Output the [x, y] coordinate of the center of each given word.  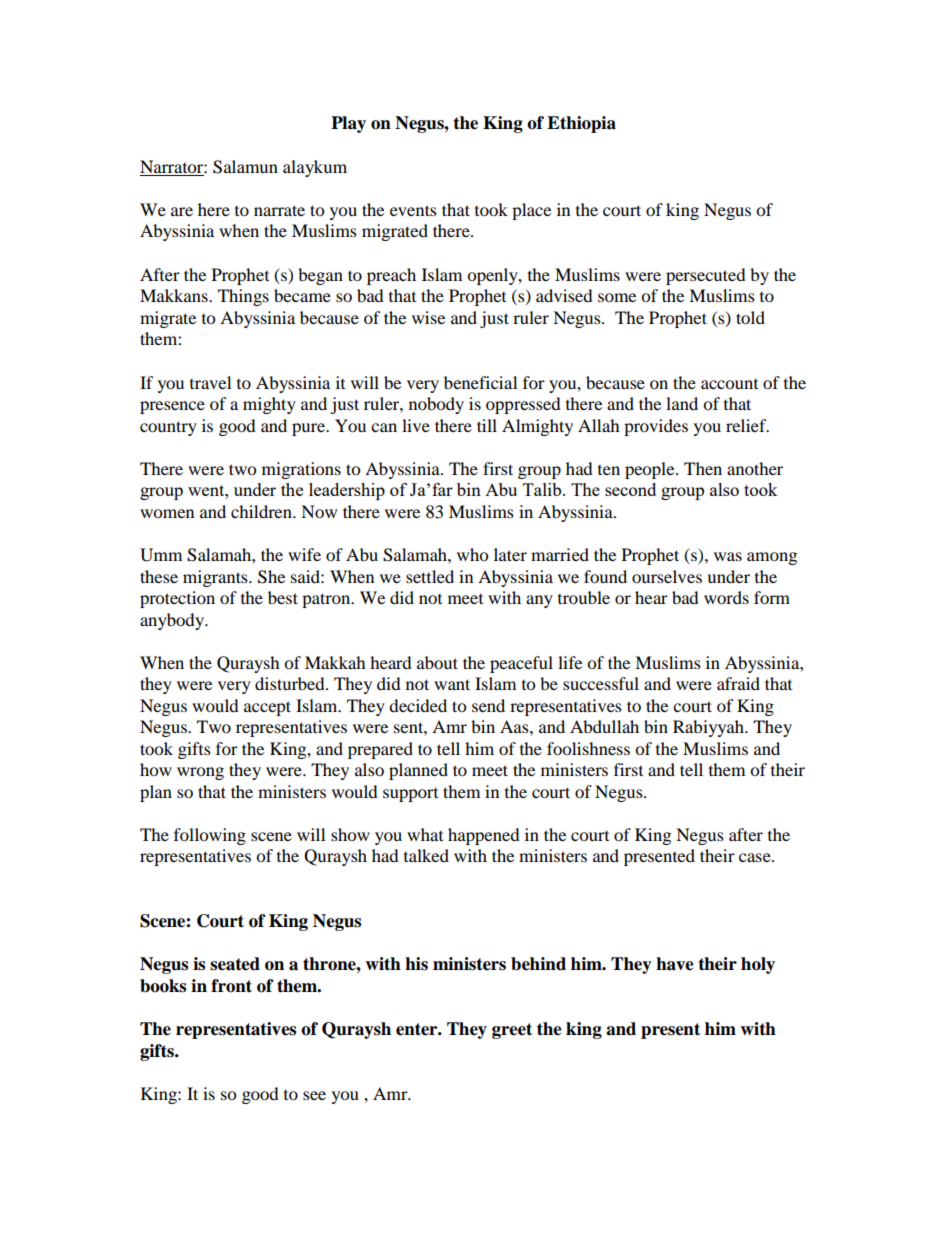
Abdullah [604, 726]
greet [512, 1031]
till [487, 425]
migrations [301, 470]
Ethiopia [581, 124]
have [675, 964]
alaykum [315, 168]
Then [703, 468]
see [314, 1095]
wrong [200, 773]
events [413, 210]
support [410, 795]
